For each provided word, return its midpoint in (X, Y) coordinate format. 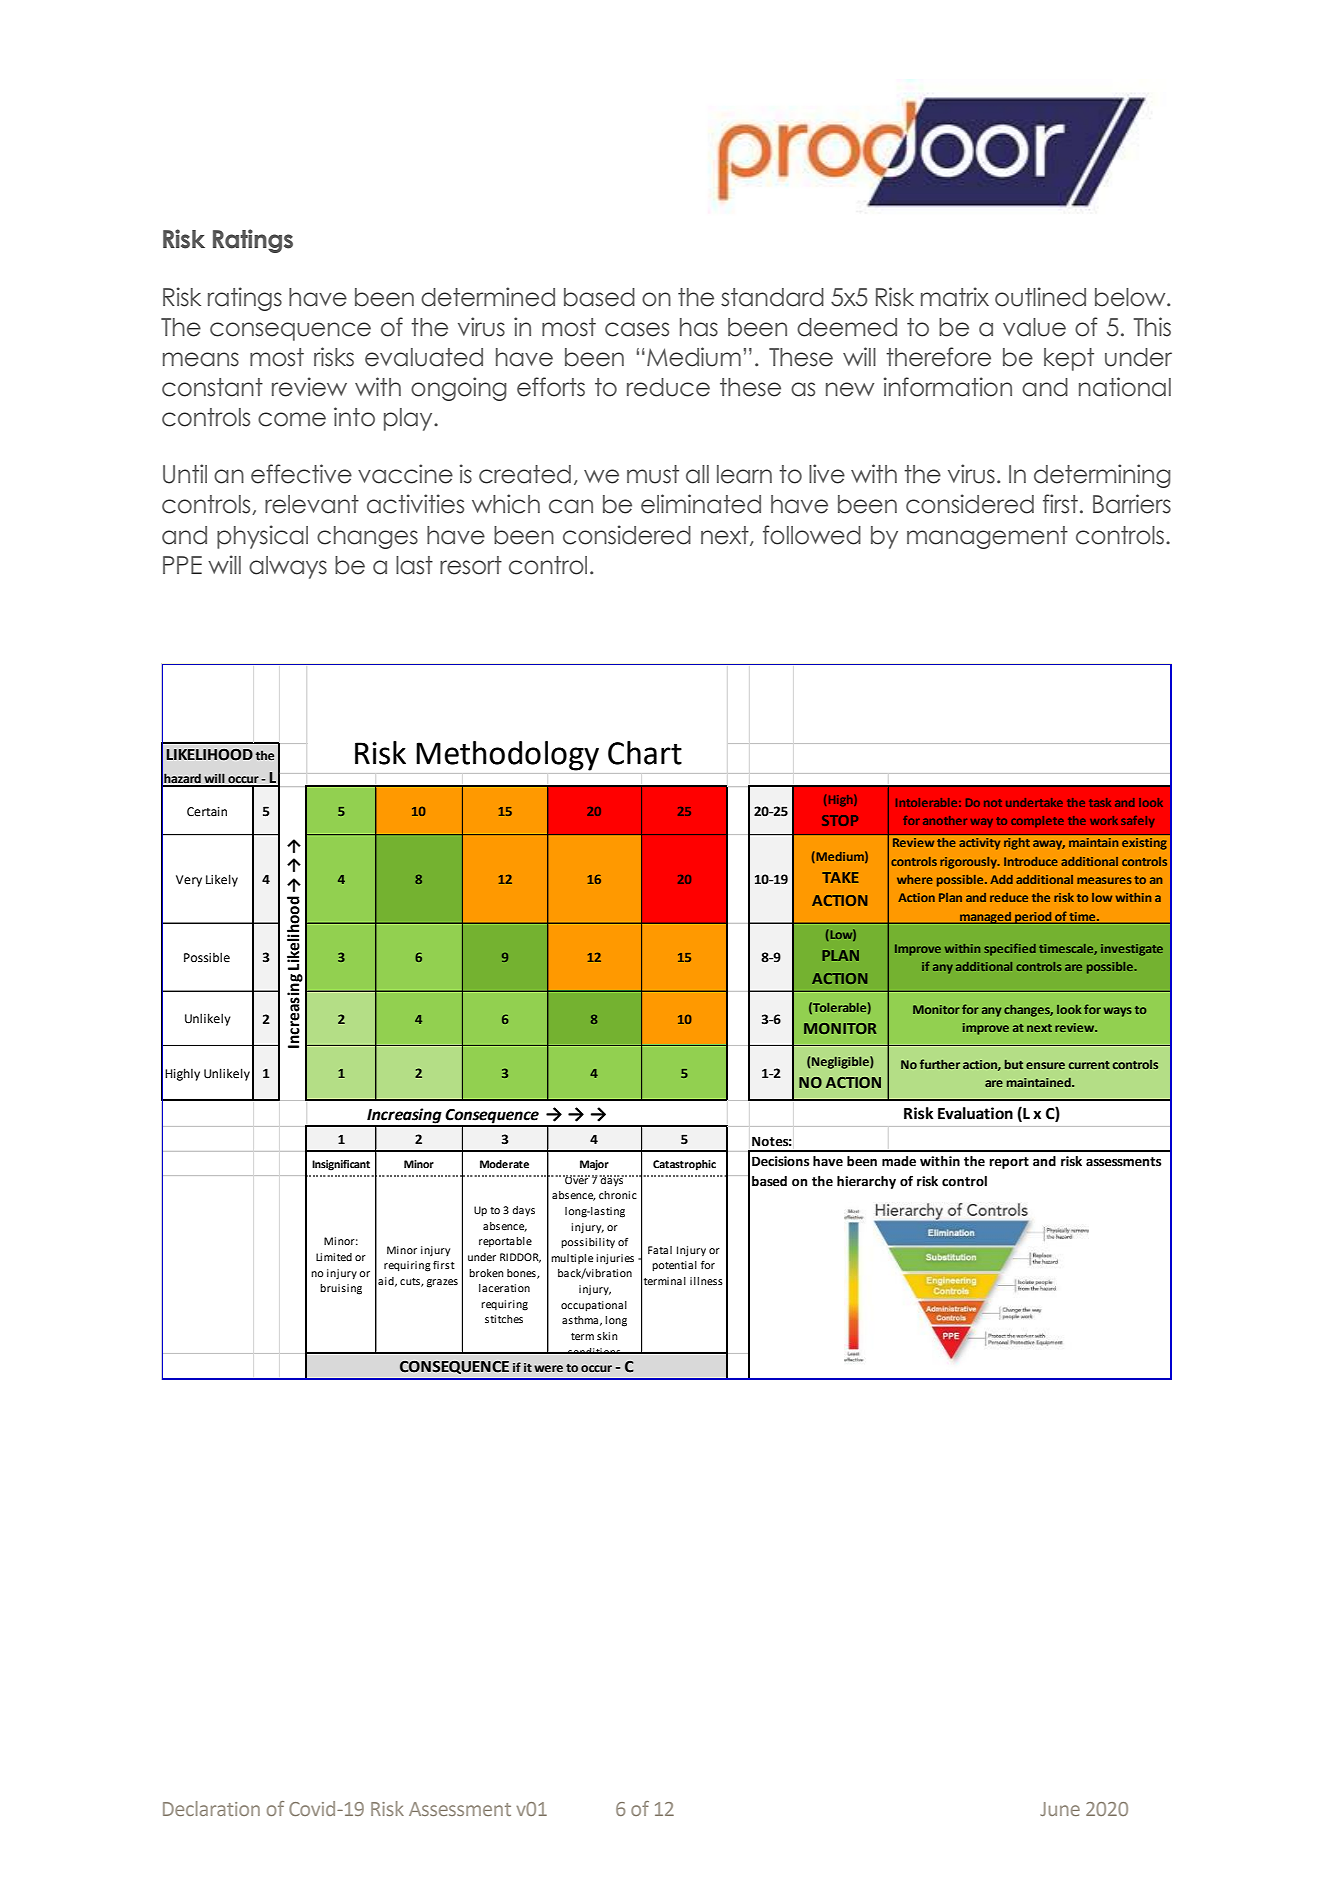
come (292, 419)
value (1034, 327)
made (899, 1161)
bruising (341, 1289)
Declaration (211, 1808)
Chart (645, 753)
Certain (207, 812)
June (1060, 1809)
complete (1037, 821)
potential (674, 1266)
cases (637, 329)
